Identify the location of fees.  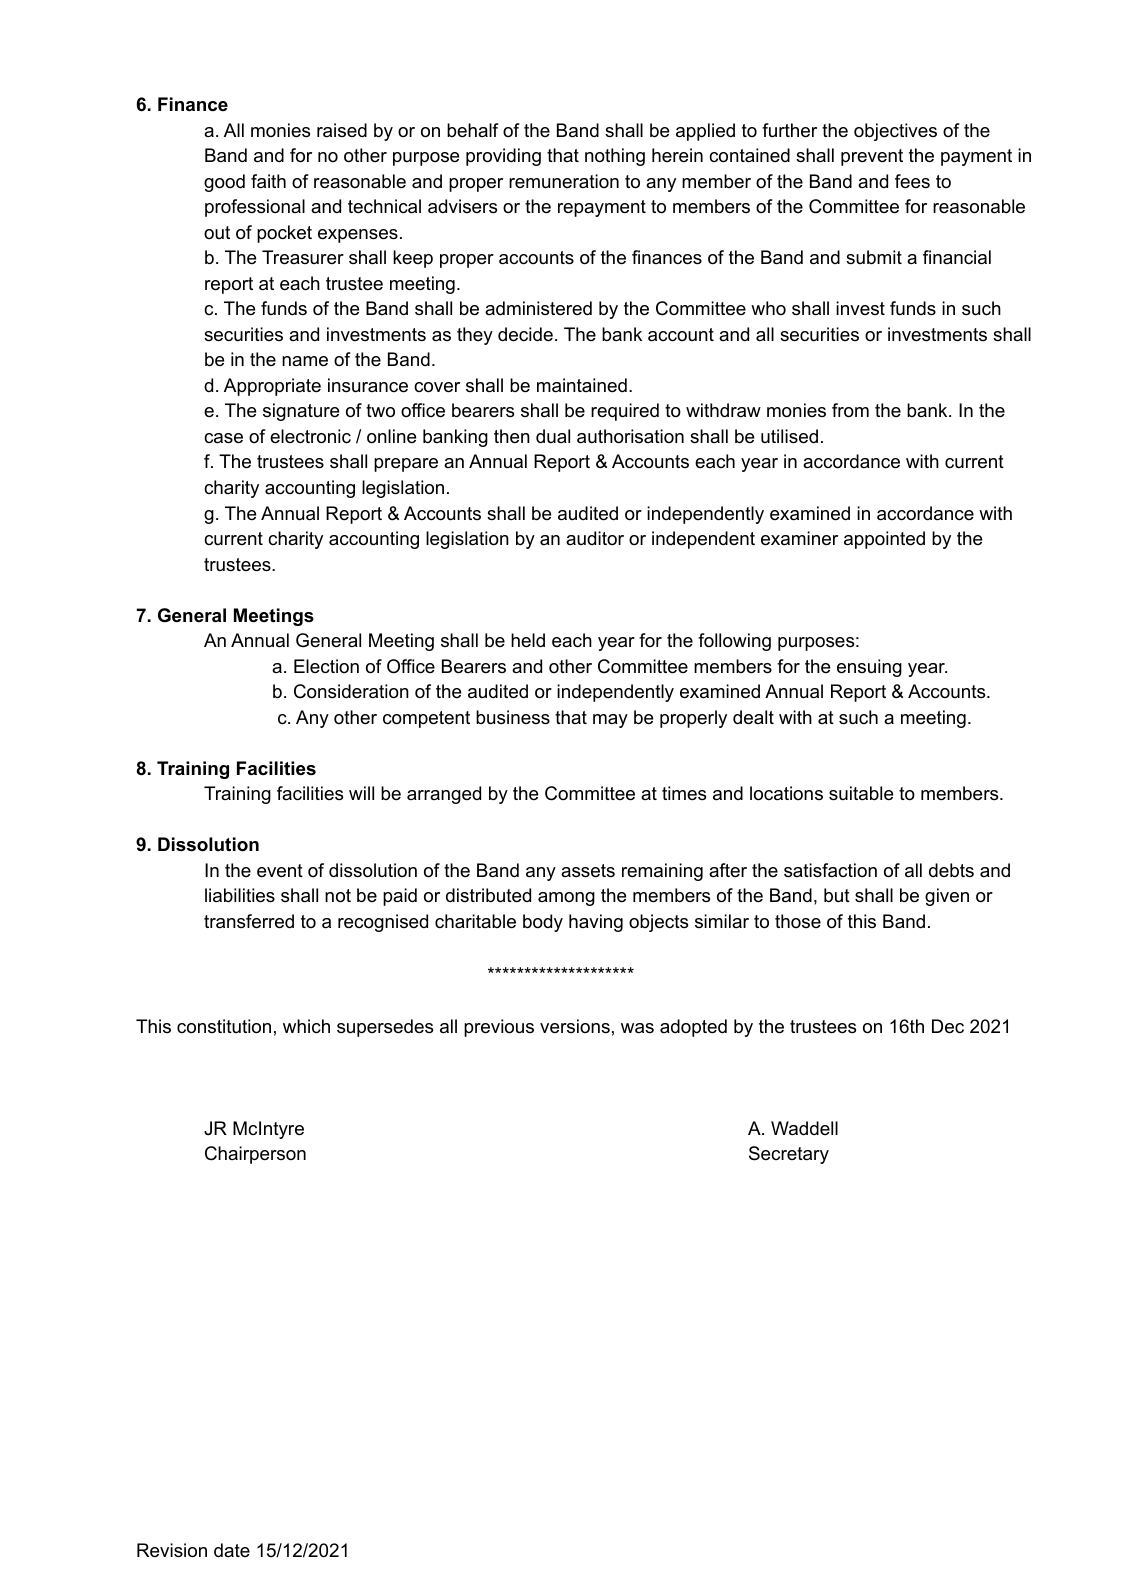
(912, 181).
